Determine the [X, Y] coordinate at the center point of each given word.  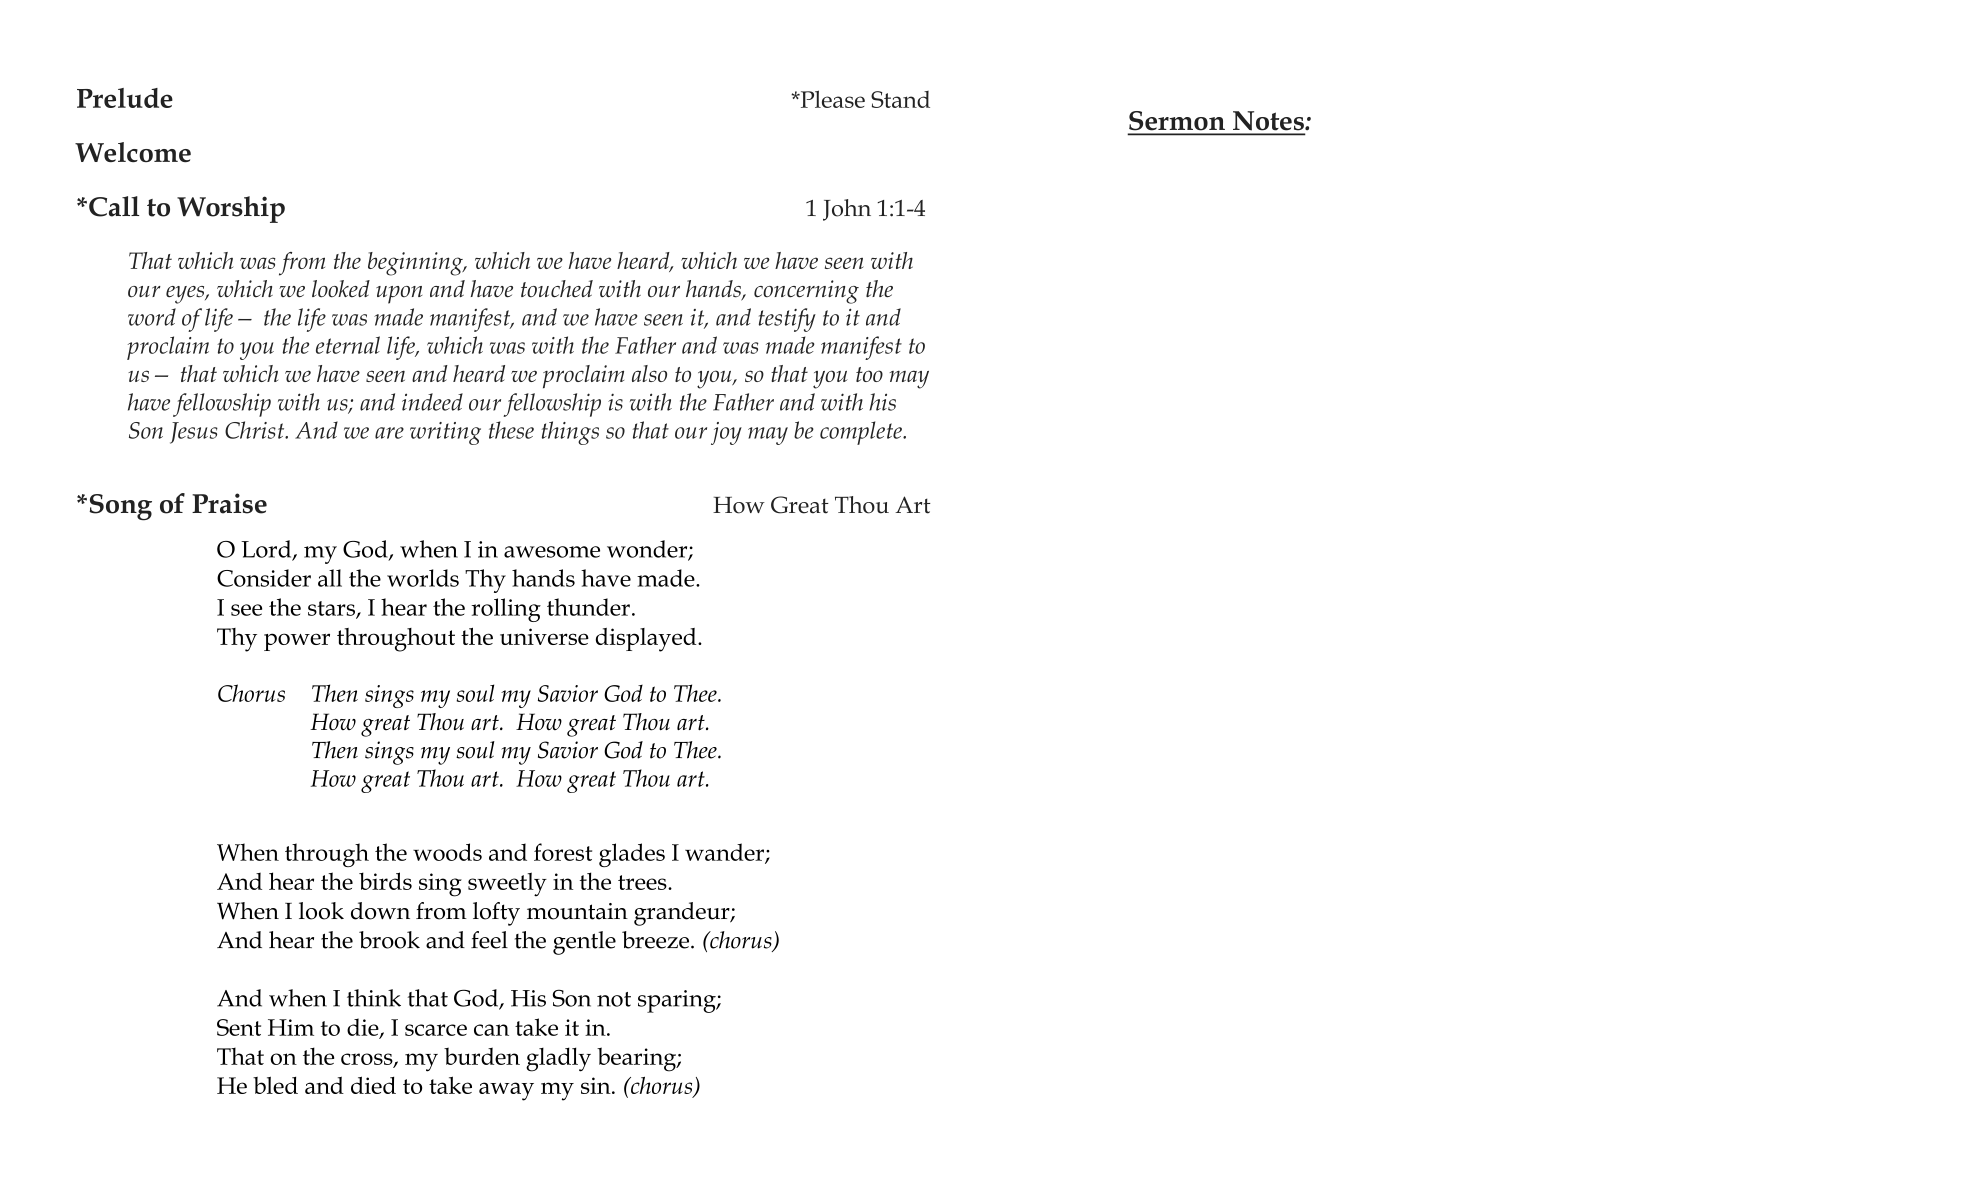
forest [563, 852]
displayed [647, 640]
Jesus [194, 433]
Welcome [133, 152]
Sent [239, 1027]
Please [831, 99]
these [511, 430]
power [297, 642]
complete [862, 433]
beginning [416, 264]
